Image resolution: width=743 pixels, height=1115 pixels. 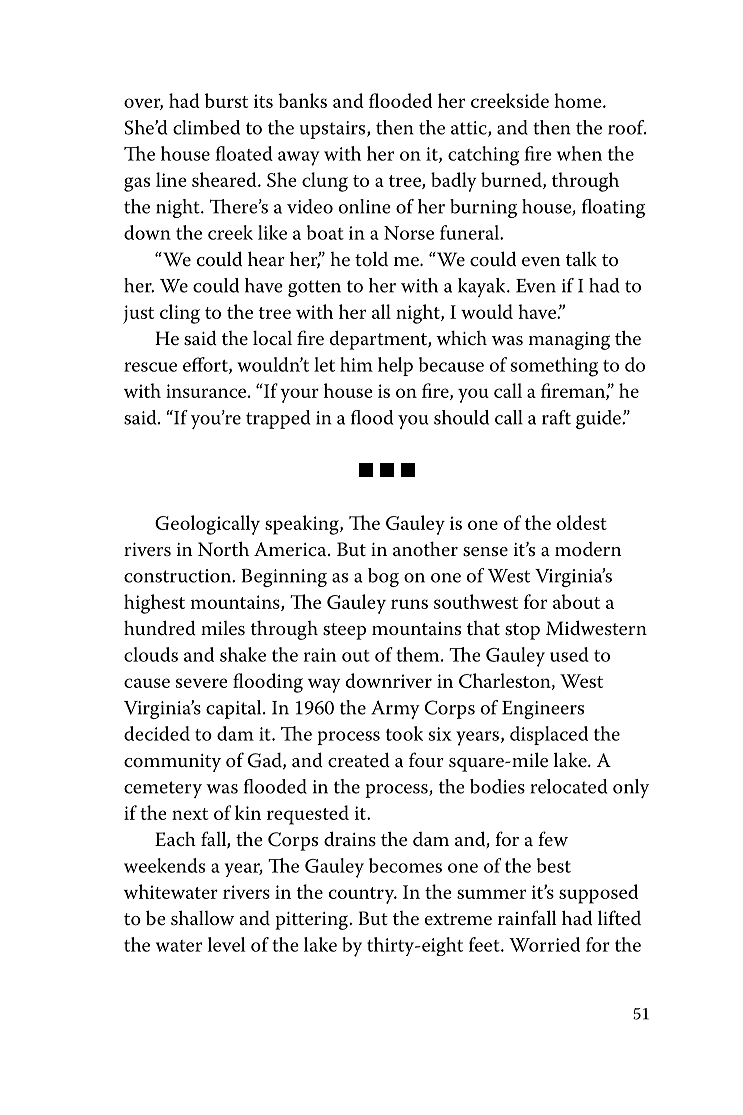 What do you see at coordinates (579, 100) in the screenshot?
I see `home` at bounding box center [579, 100].
